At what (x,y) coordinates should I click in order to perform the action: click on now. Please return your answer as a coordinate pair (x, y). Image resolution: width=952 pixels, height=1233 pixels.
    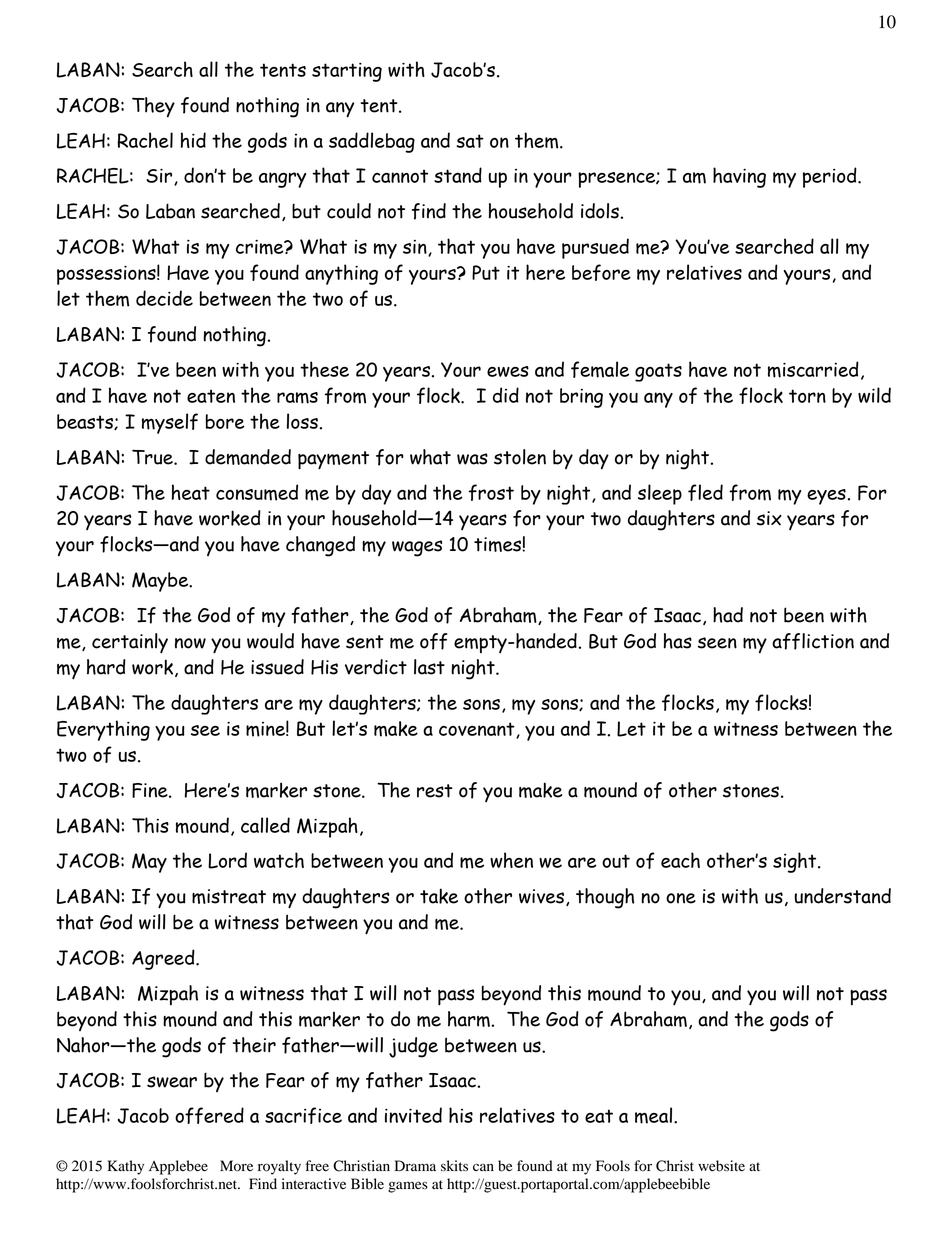
    Looking at the image, I should click on (190, 643).
